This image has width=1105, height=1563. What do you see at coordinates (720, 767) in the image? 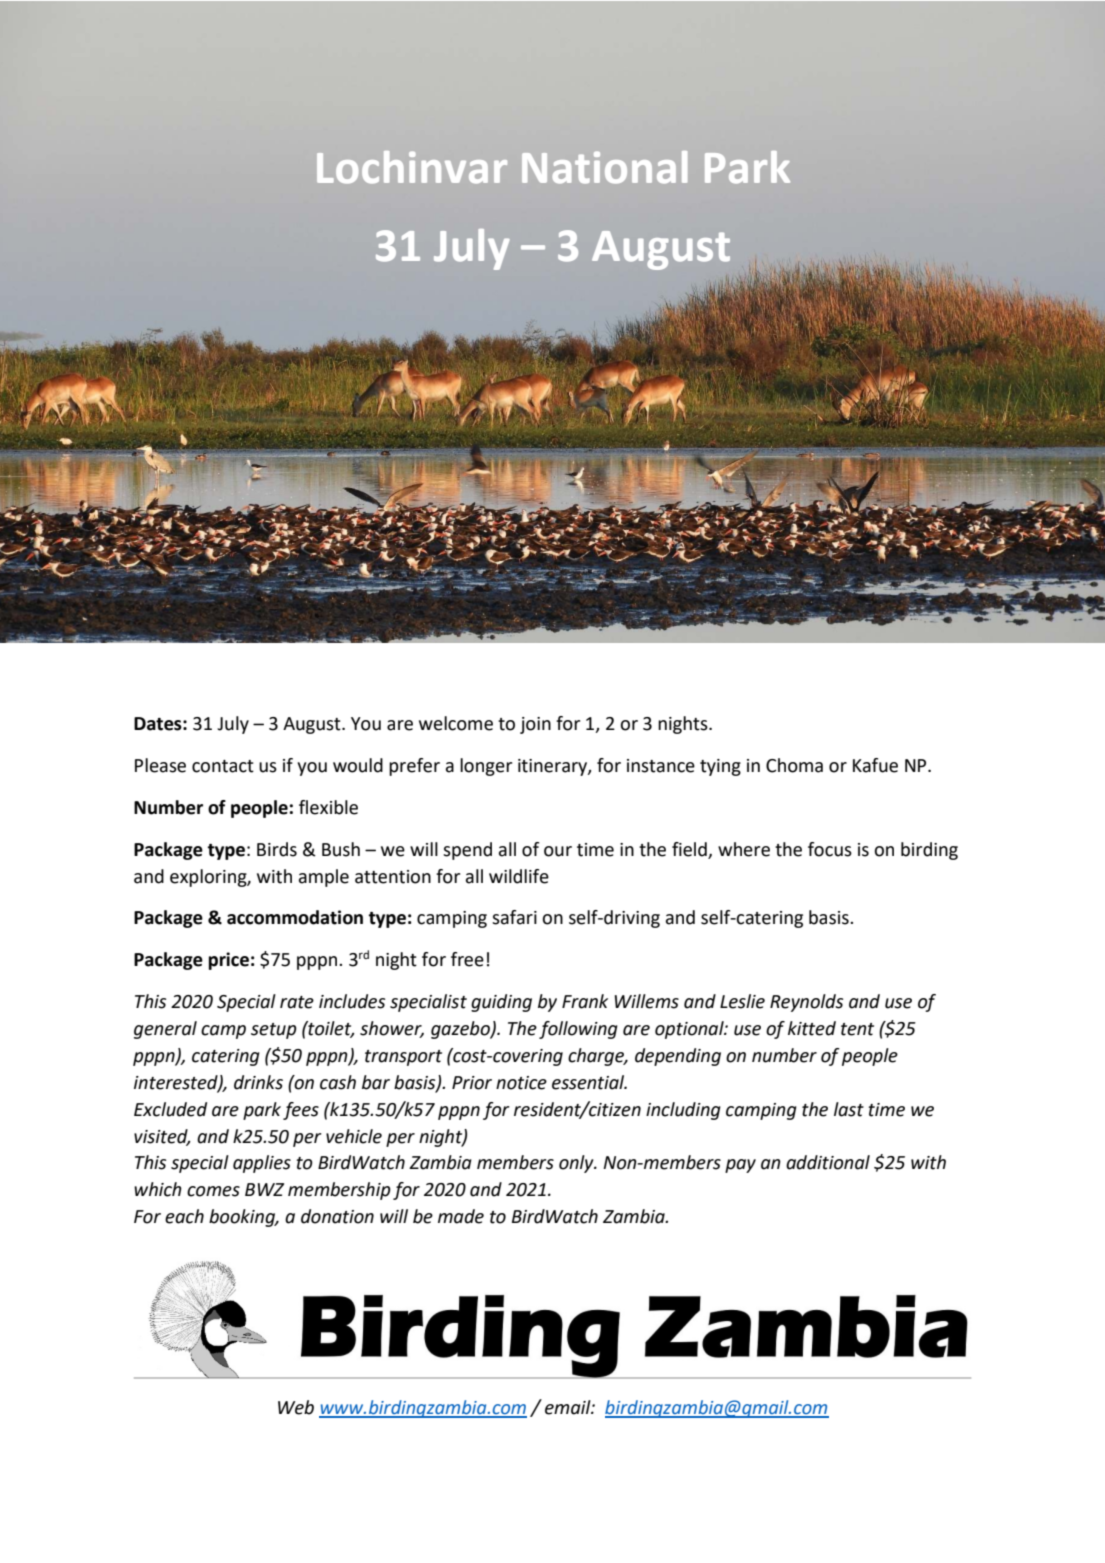
I see `tying` at bounding box center [720, 767].
